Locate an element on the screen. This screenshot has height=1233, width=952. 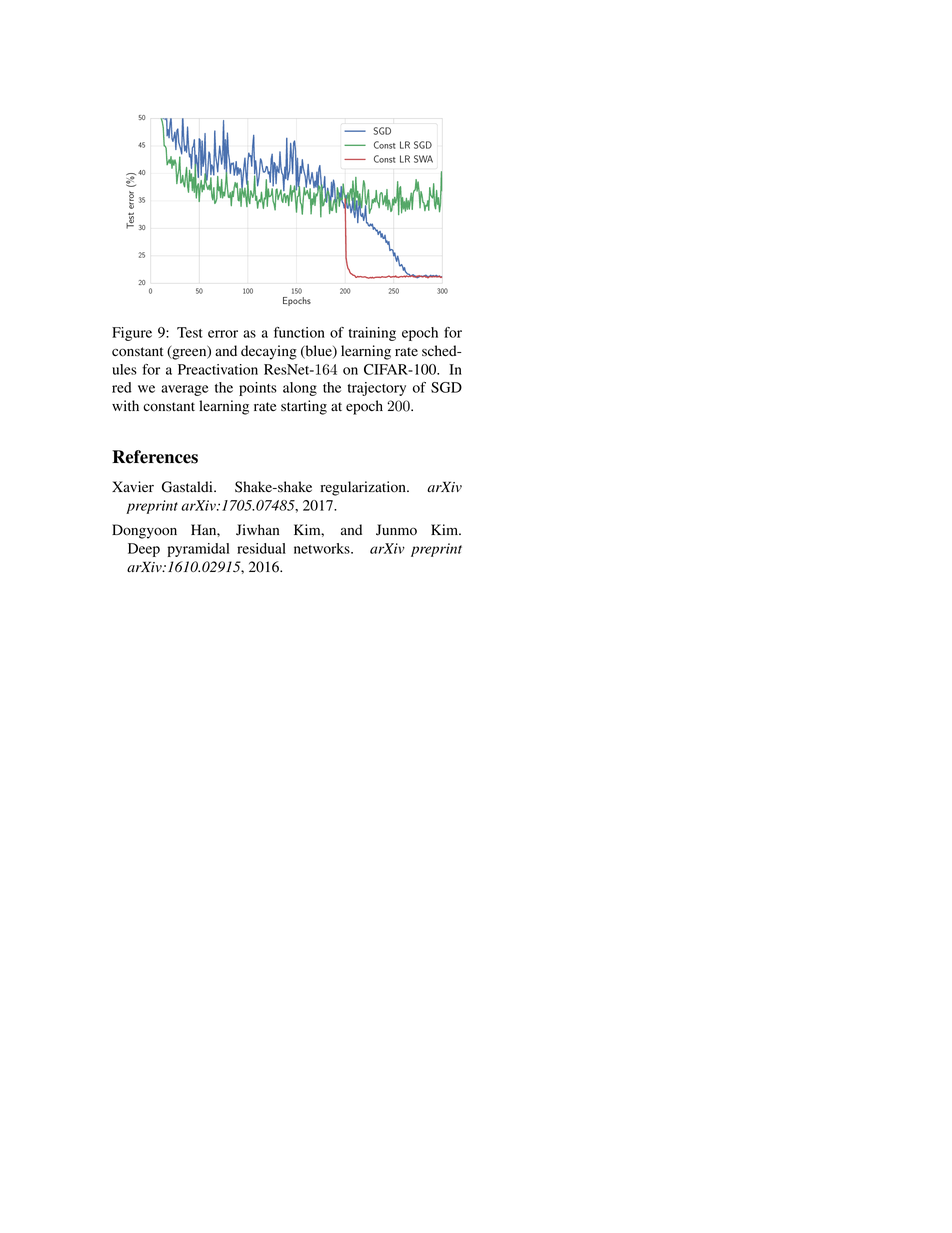
training is located at coordinates (372, 334).
